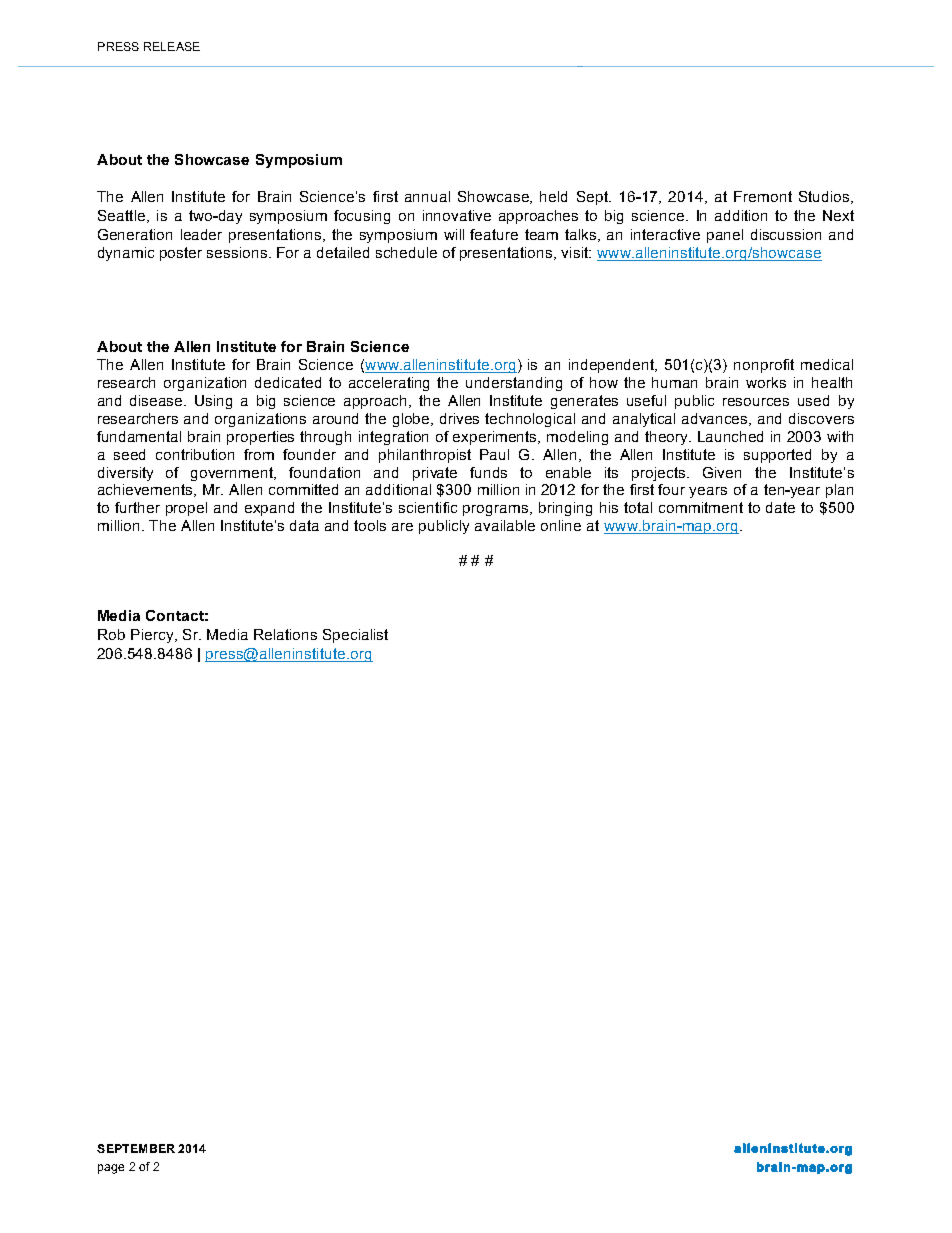 This page has height=1233, width=952. I want to click on date, so click(780, 507).
